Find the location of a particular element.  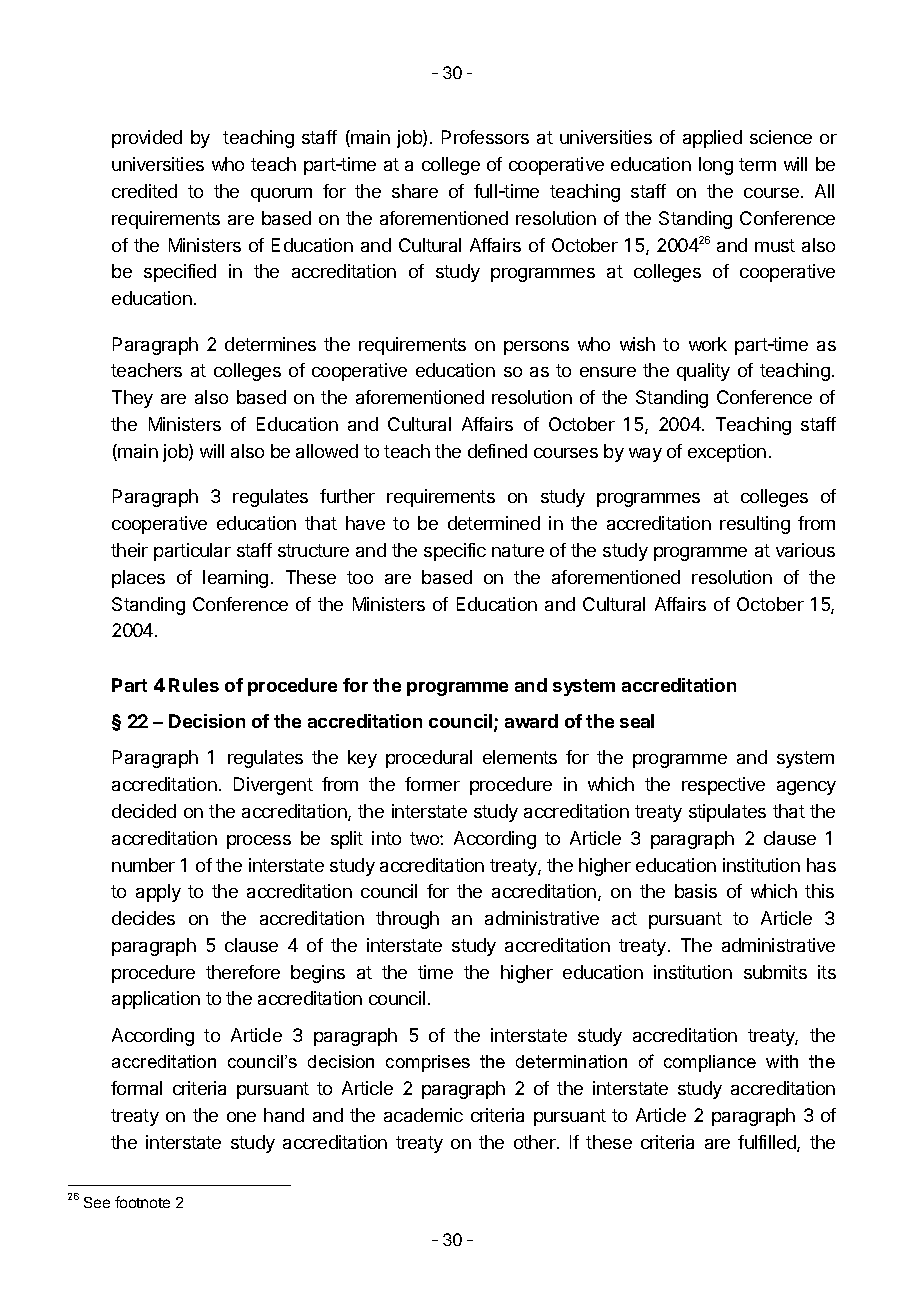

academic is located at coordinates (423, 1115).
